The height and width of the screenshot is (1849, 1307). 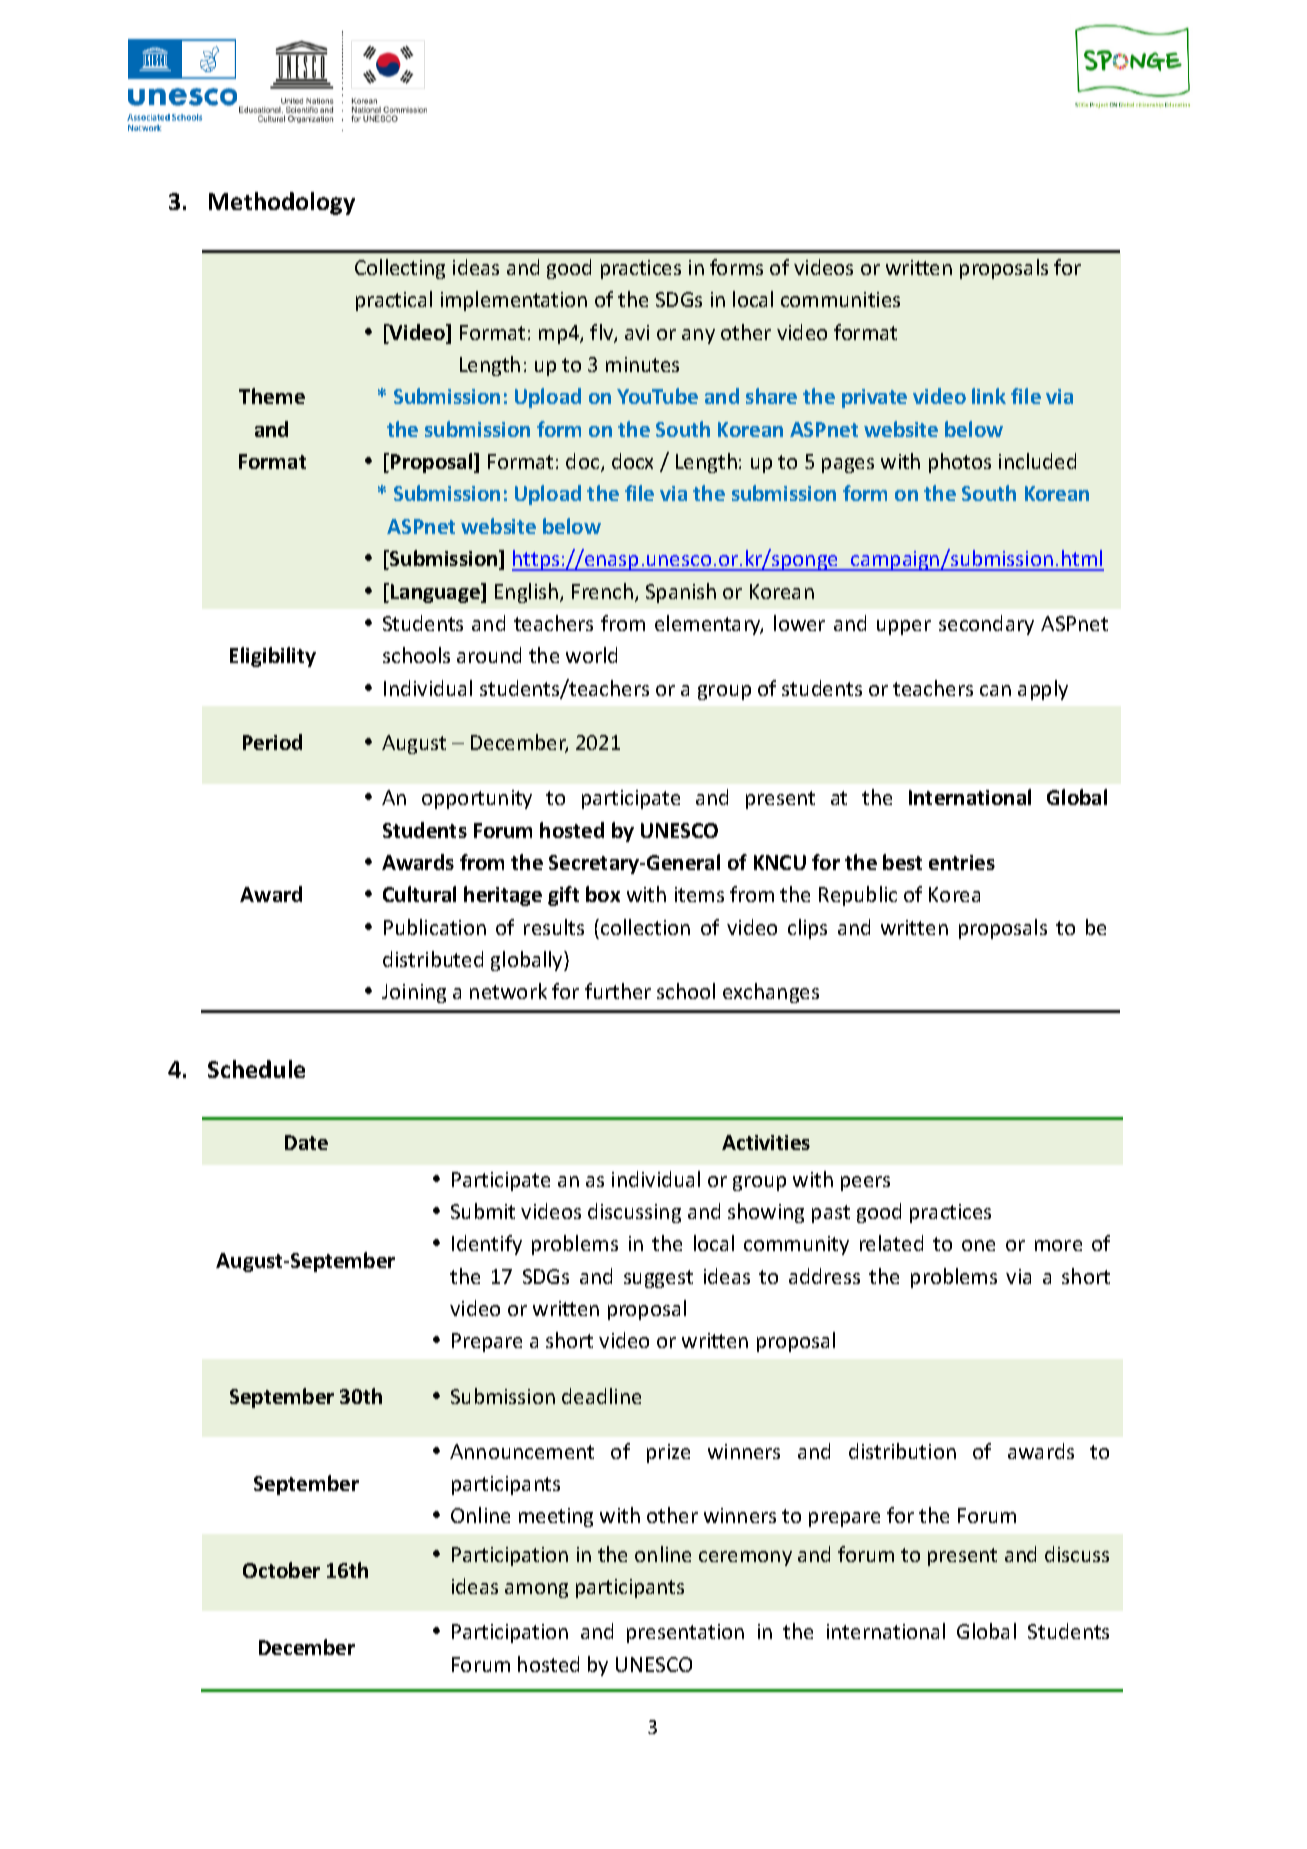 What do you see at coordinates (745, 1558) in the screenshot?
I see `ceremony` at bounding box center [745, 1558].
